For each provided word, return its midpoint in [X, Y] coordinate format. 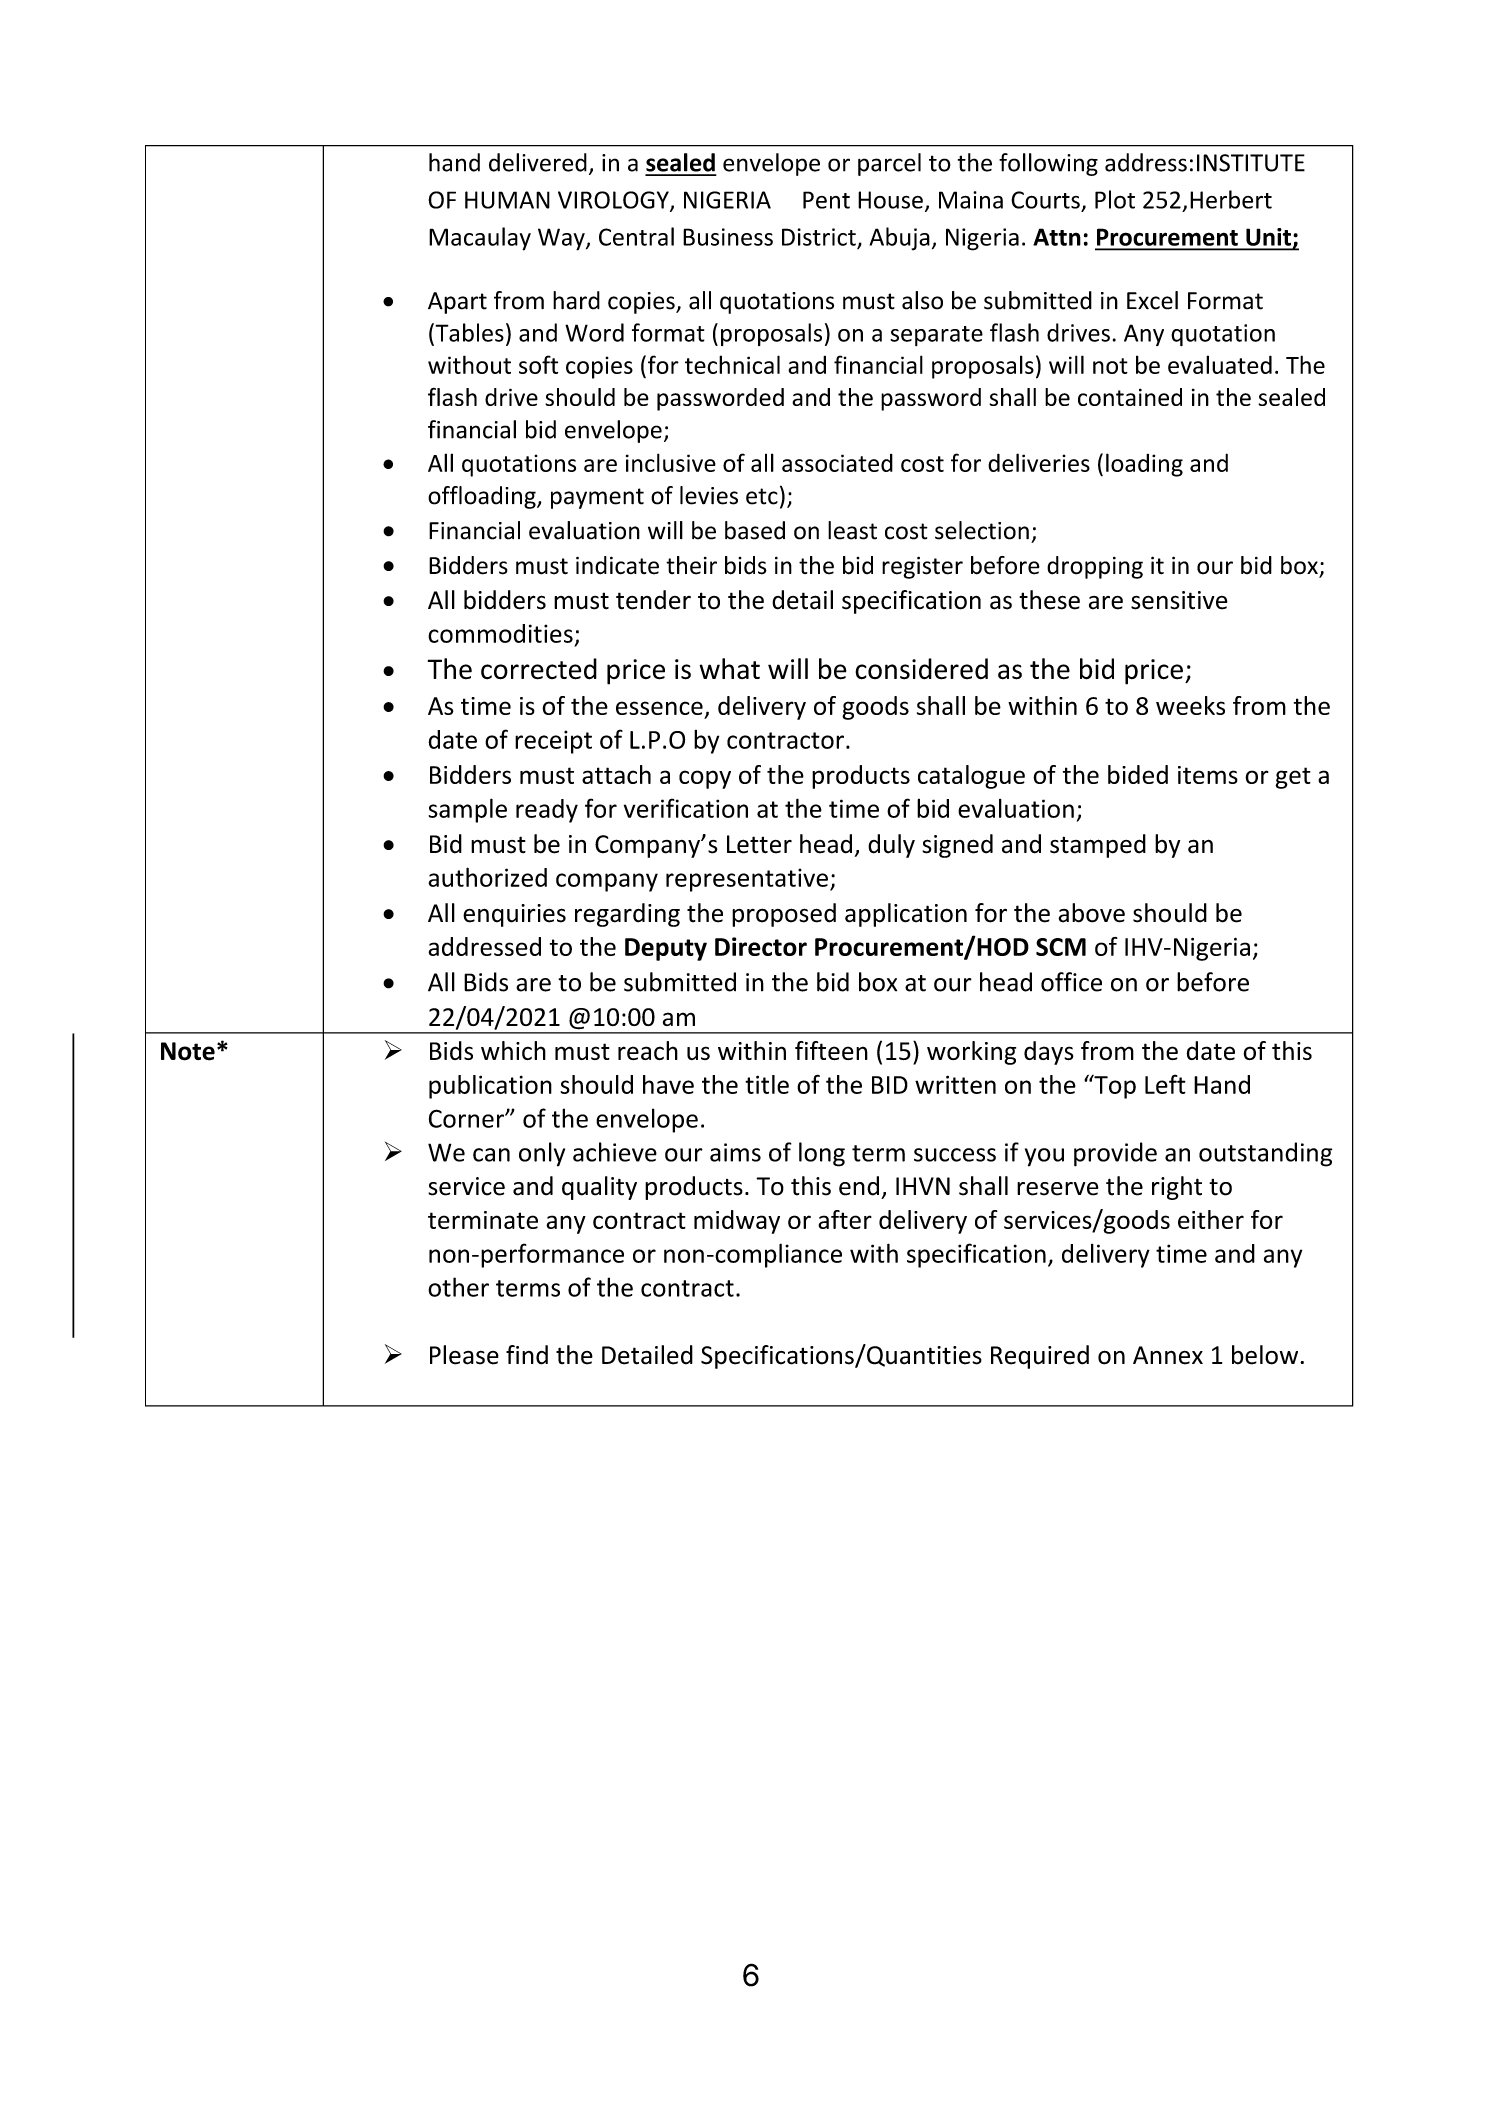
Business [728, 237]
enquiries [514, 915]
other [458, 1287]
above [1091, 913]
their [691, 565]
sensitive [1179, 600]
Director [761, 946]
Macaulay [480, 239]
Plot [1115, 199]
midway [737, 1222]
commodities [500, 633]
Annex [1168, 1355]
